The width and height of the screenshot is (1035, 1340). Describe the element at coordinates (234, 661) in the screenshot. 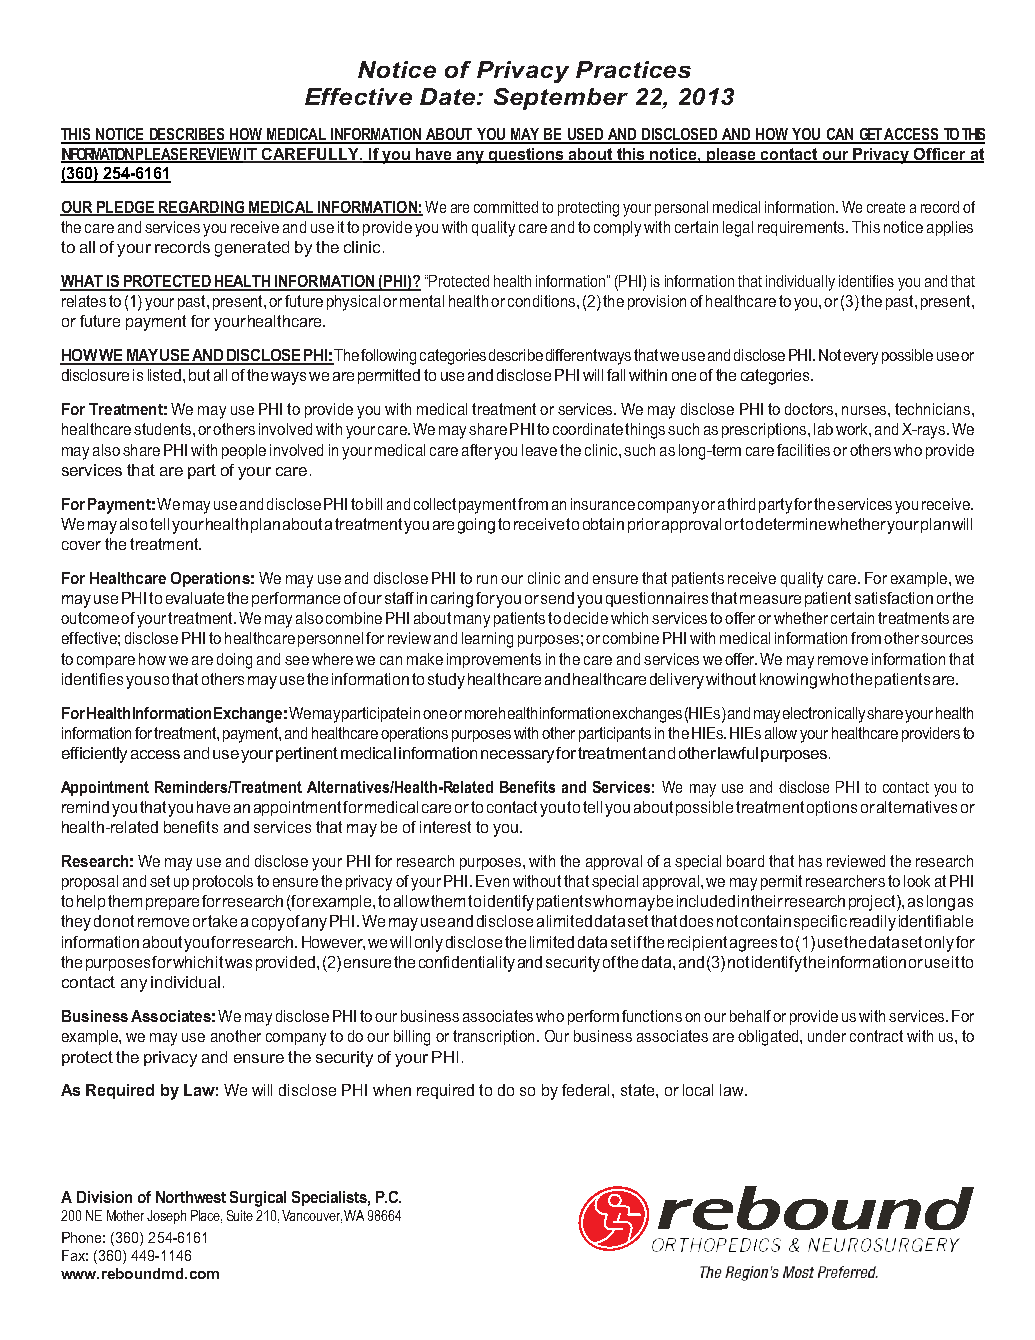

I see `doing` at that location.
